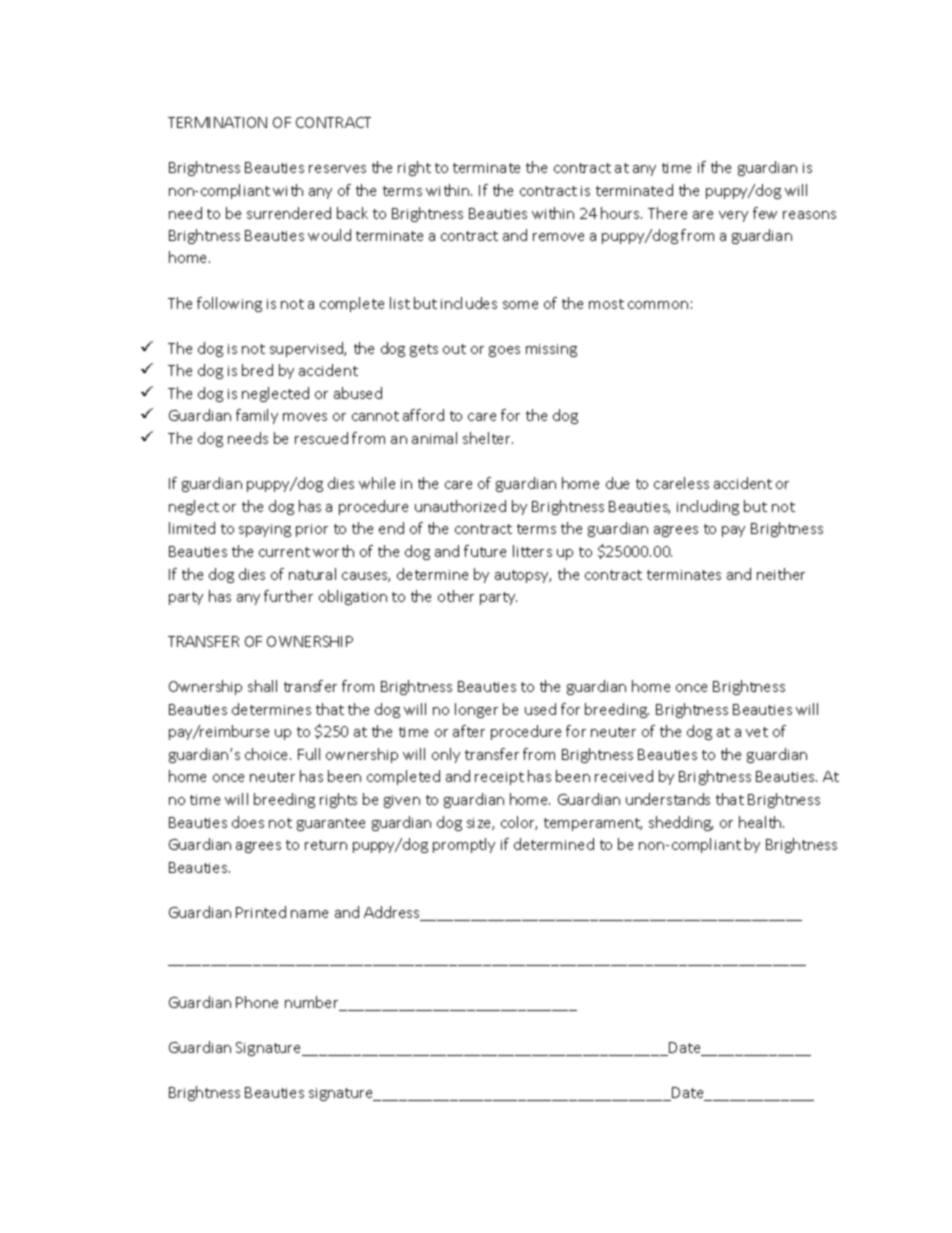 This screenshot has width=952, height=1233. I want to click on neither, so click(781, 574).
